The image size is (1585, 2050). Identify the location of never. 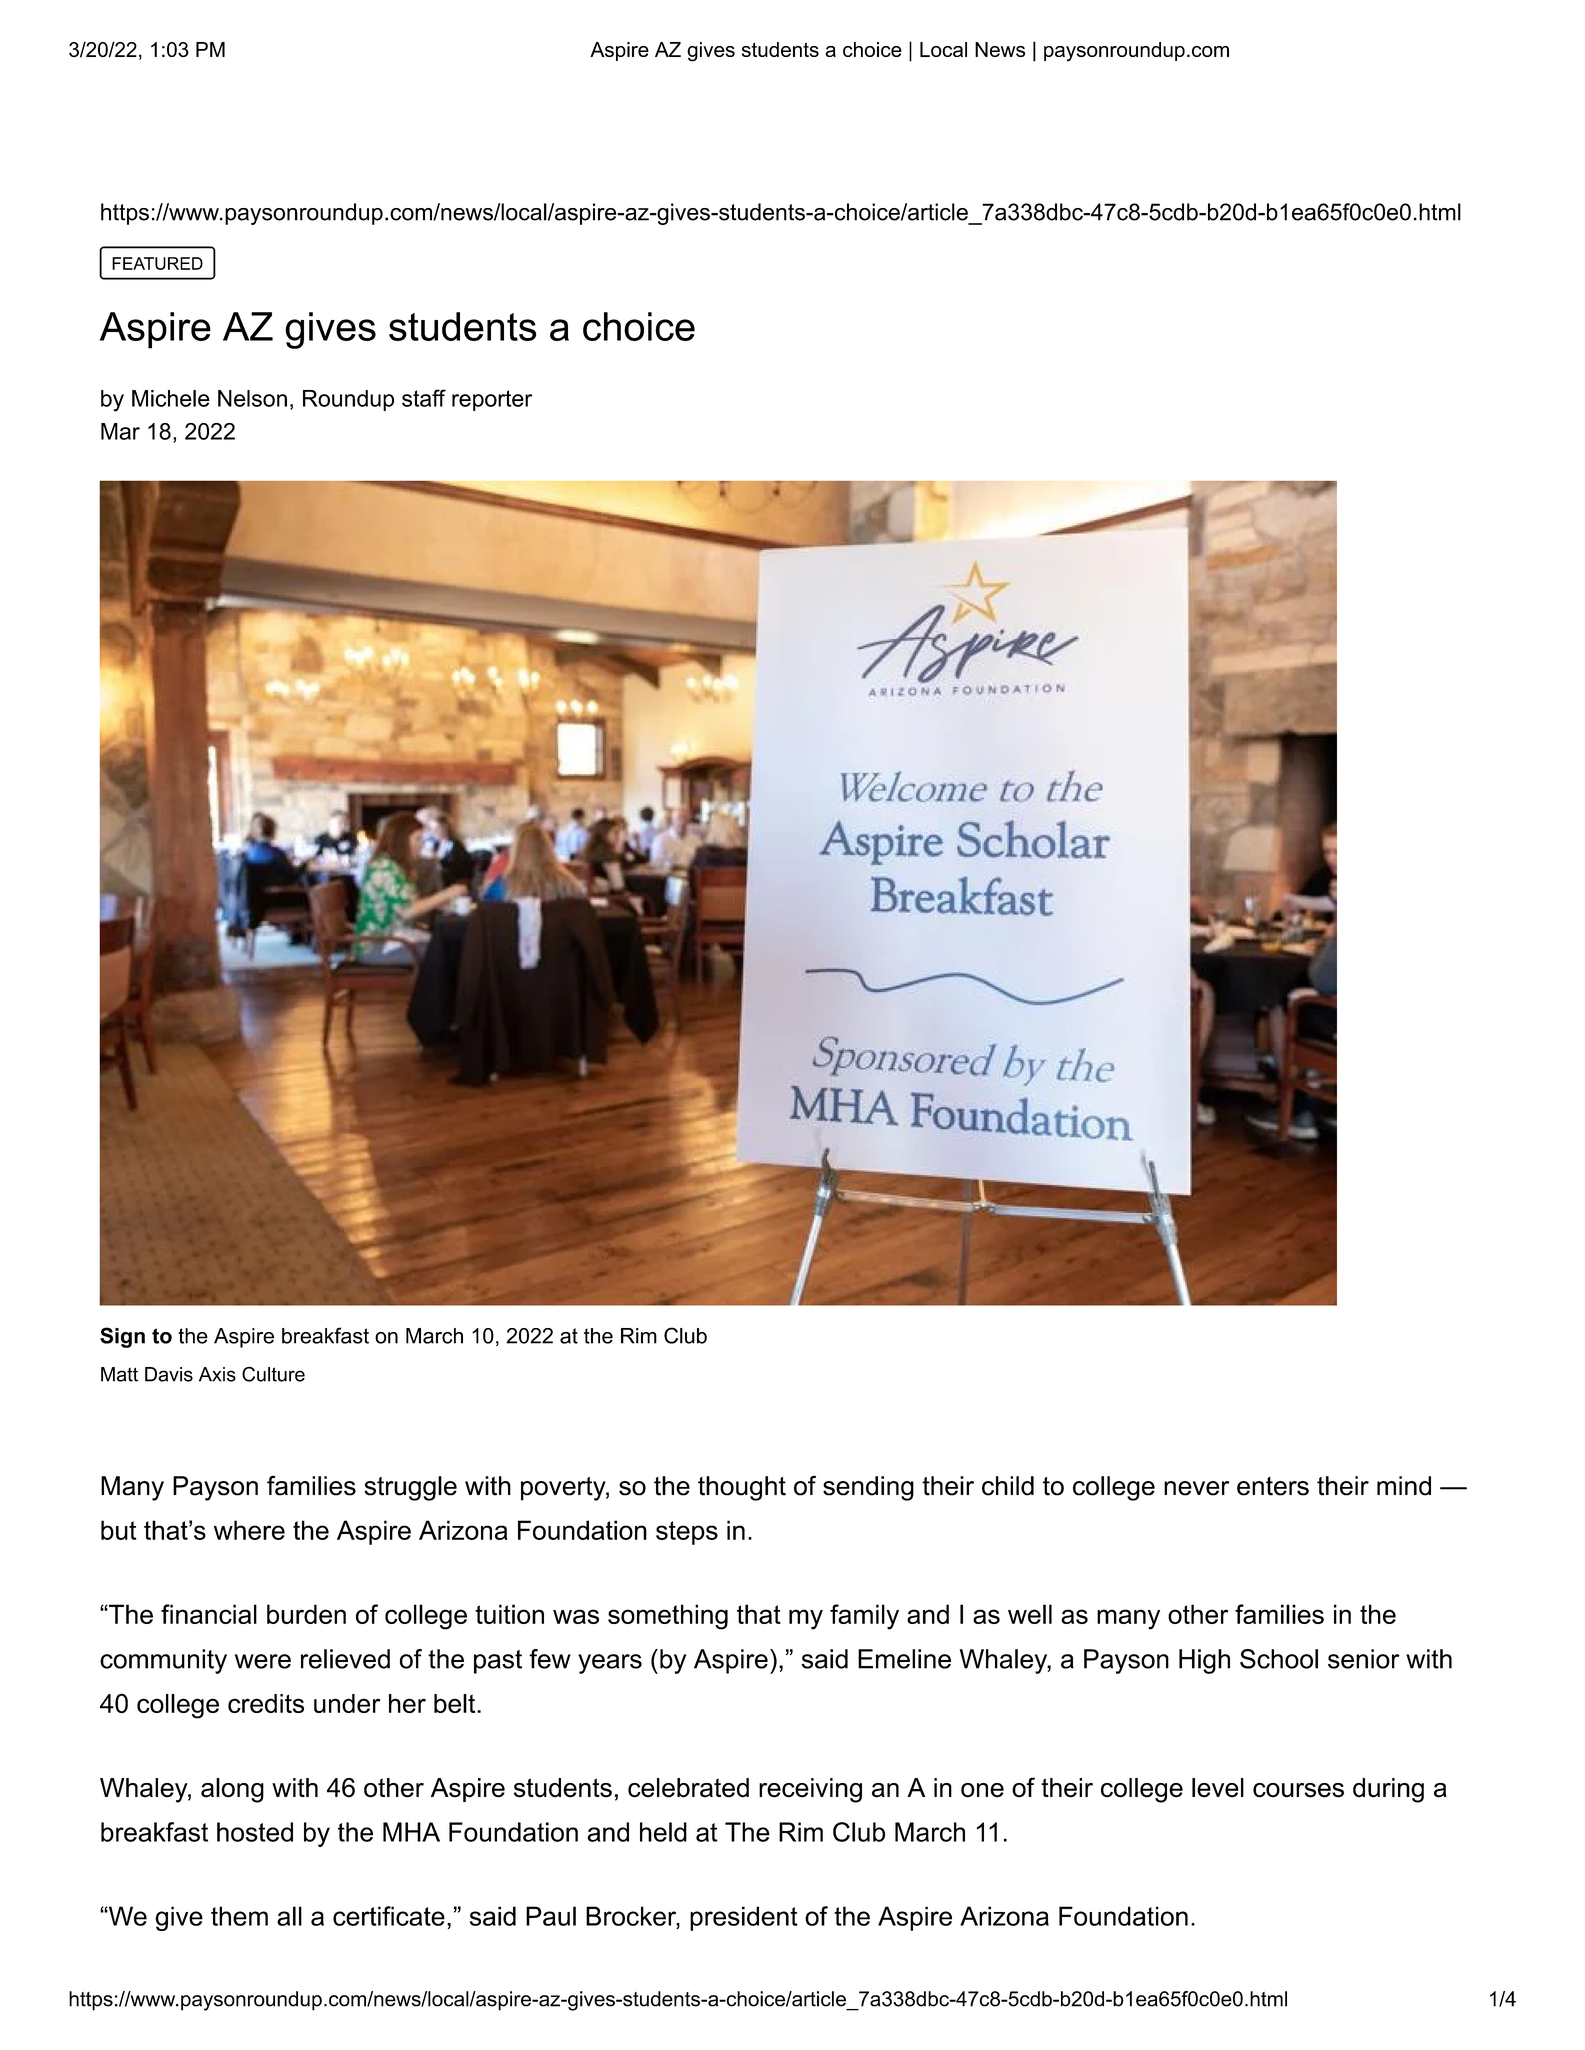
(1196, 1488).
